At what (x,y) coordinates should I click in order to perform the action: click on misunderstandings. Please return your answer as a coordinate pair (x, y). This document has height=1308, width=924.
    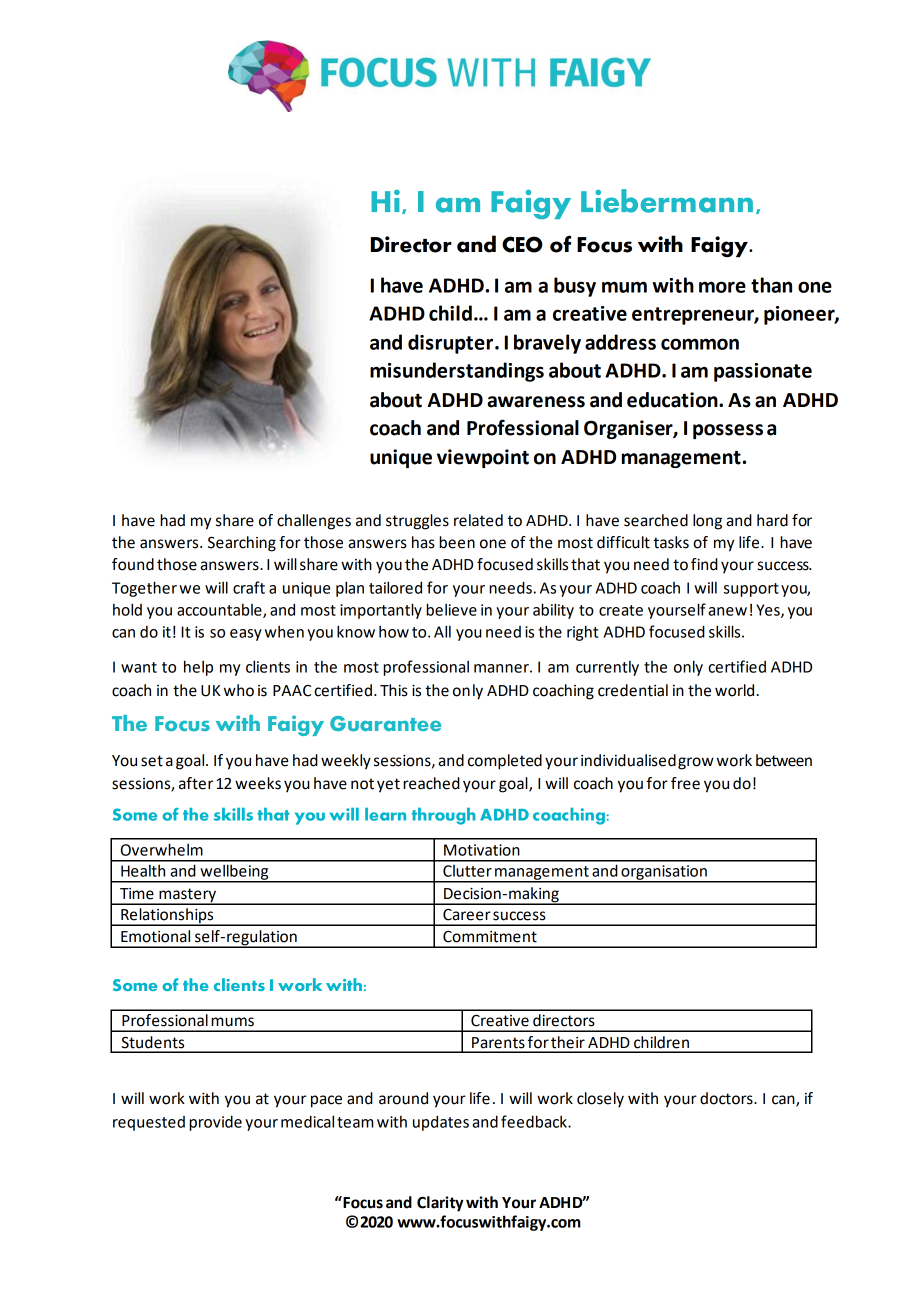
    Looking at the image, I should click on (457, 372).
